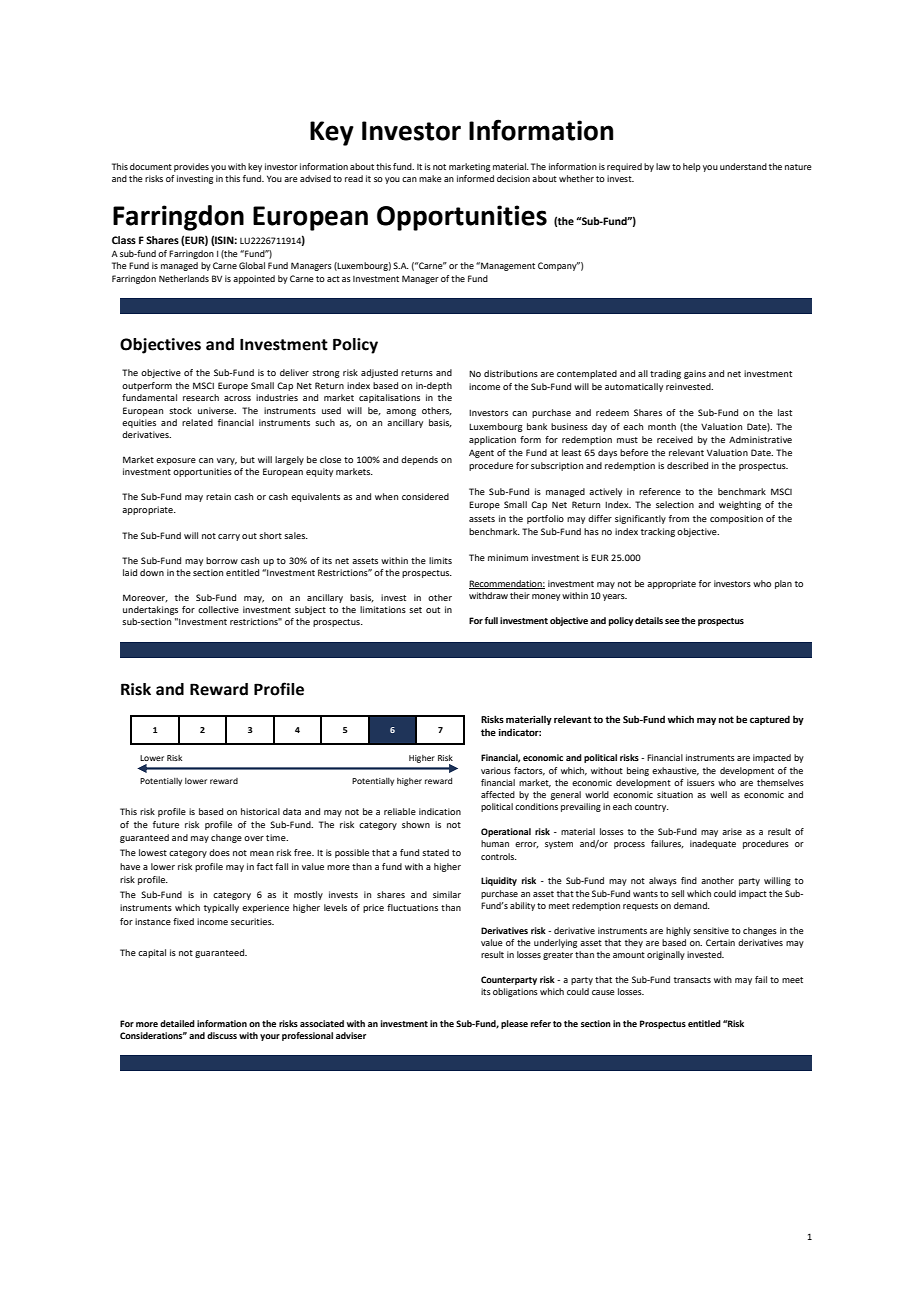  Describe the element at coordinates (177, 1023) in the screenshot. I see `detailed` at that location.
